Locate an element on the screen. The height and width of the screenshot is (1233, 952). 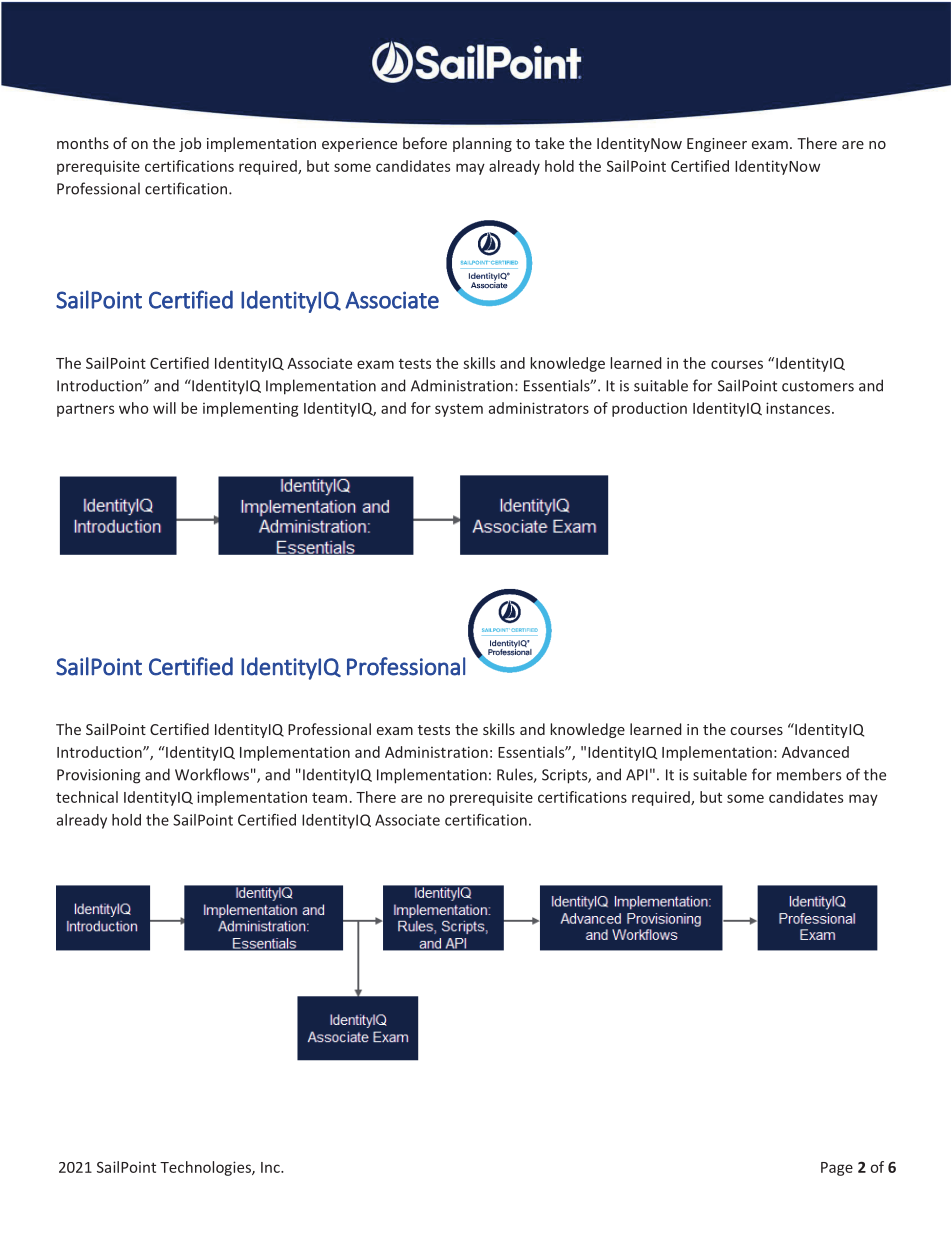
system is located at coordinates (459, 410).
